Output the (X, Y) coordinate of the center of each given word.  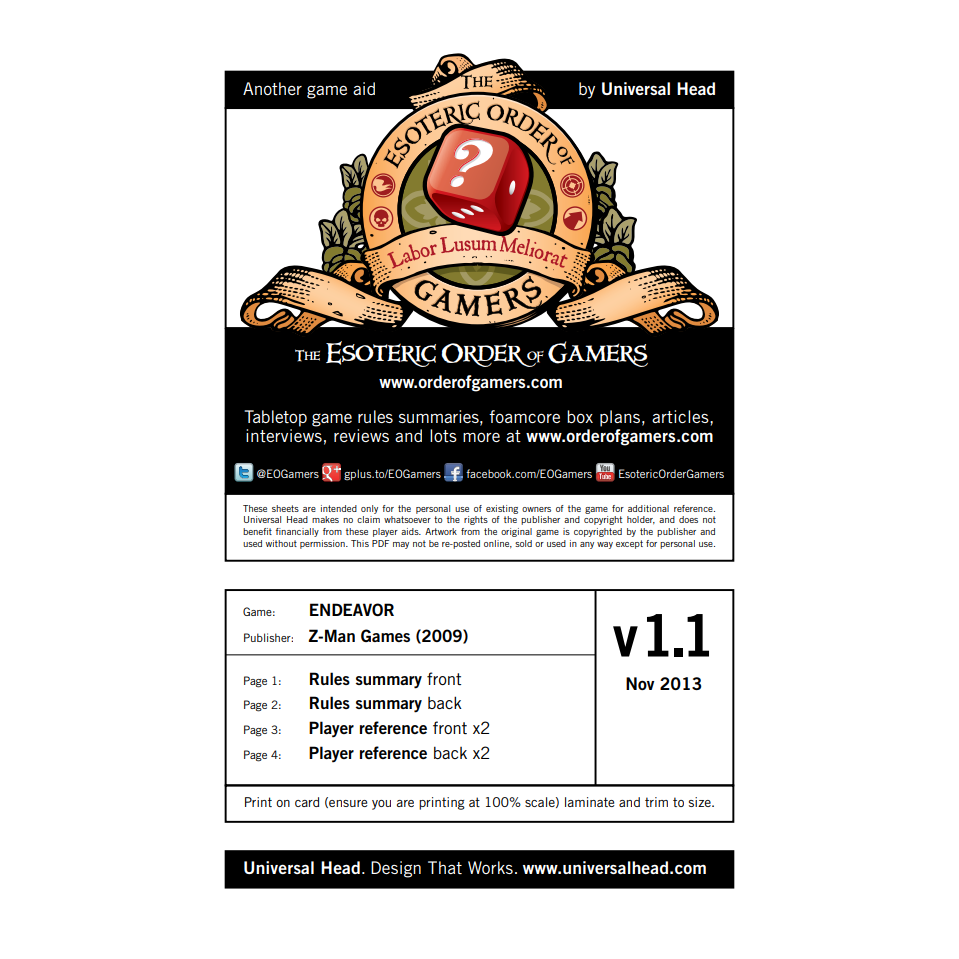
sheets (285, 508)
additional (648, 508)
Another (272, 88)
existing (502, 509)
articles (681, 416)
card (307, 802)
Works (490, 867)
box (580, 416)
